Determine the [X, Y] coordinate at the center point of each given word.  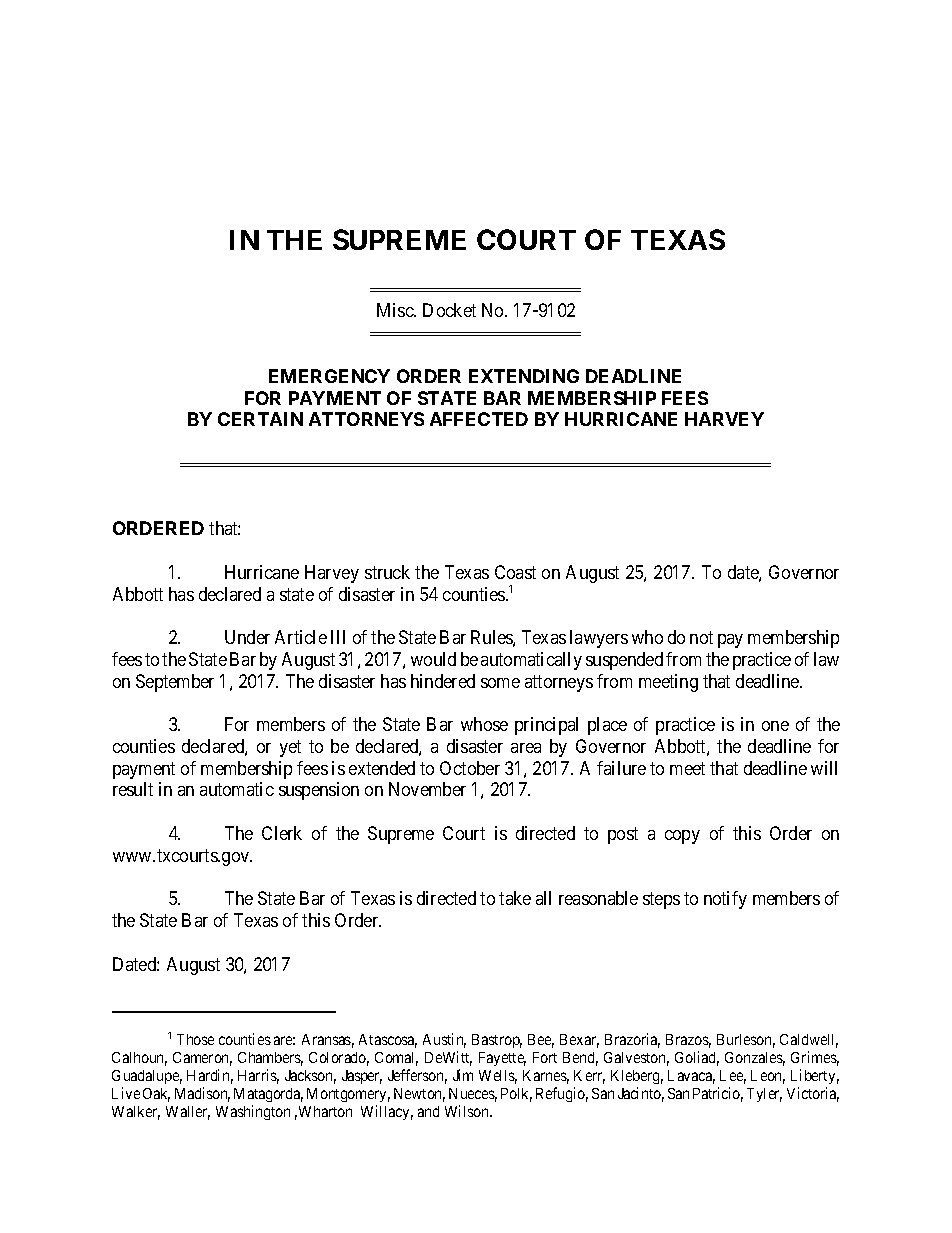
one [775, 726]
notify [725, 900]
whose [484, 724]
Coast [515, 572]
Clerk [282, 833]
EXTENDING [524, 376]
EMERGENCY [329, 376]
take [515, 898]
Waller [188, 1113]
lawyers [599, 639]
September [175, 683]
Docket [449, 310]
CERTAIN [260, 419]
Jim [463, 1075]
